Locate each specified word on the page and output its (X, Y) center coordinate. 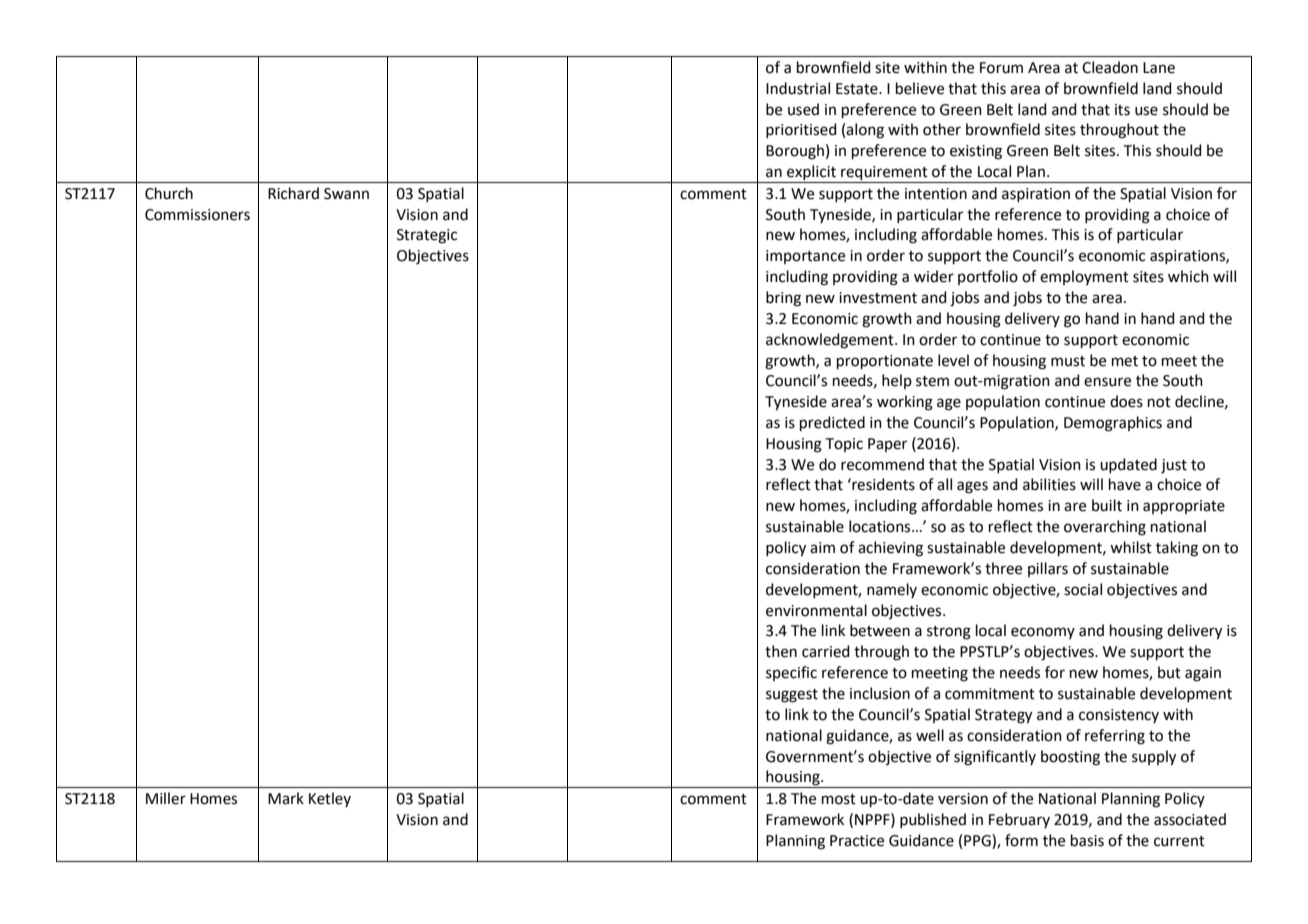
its (1122, 110)
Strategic (427, 236)
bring (783, 299)
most (839, 799)
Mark (286, 798)
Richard (293, 193)
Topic (844, 445)
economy (1043, 633)
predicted (832, 423)
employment (1084, 277)
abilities (1049, 484)
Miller (166, 798)
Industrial (798, 88)
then (781, 651)
